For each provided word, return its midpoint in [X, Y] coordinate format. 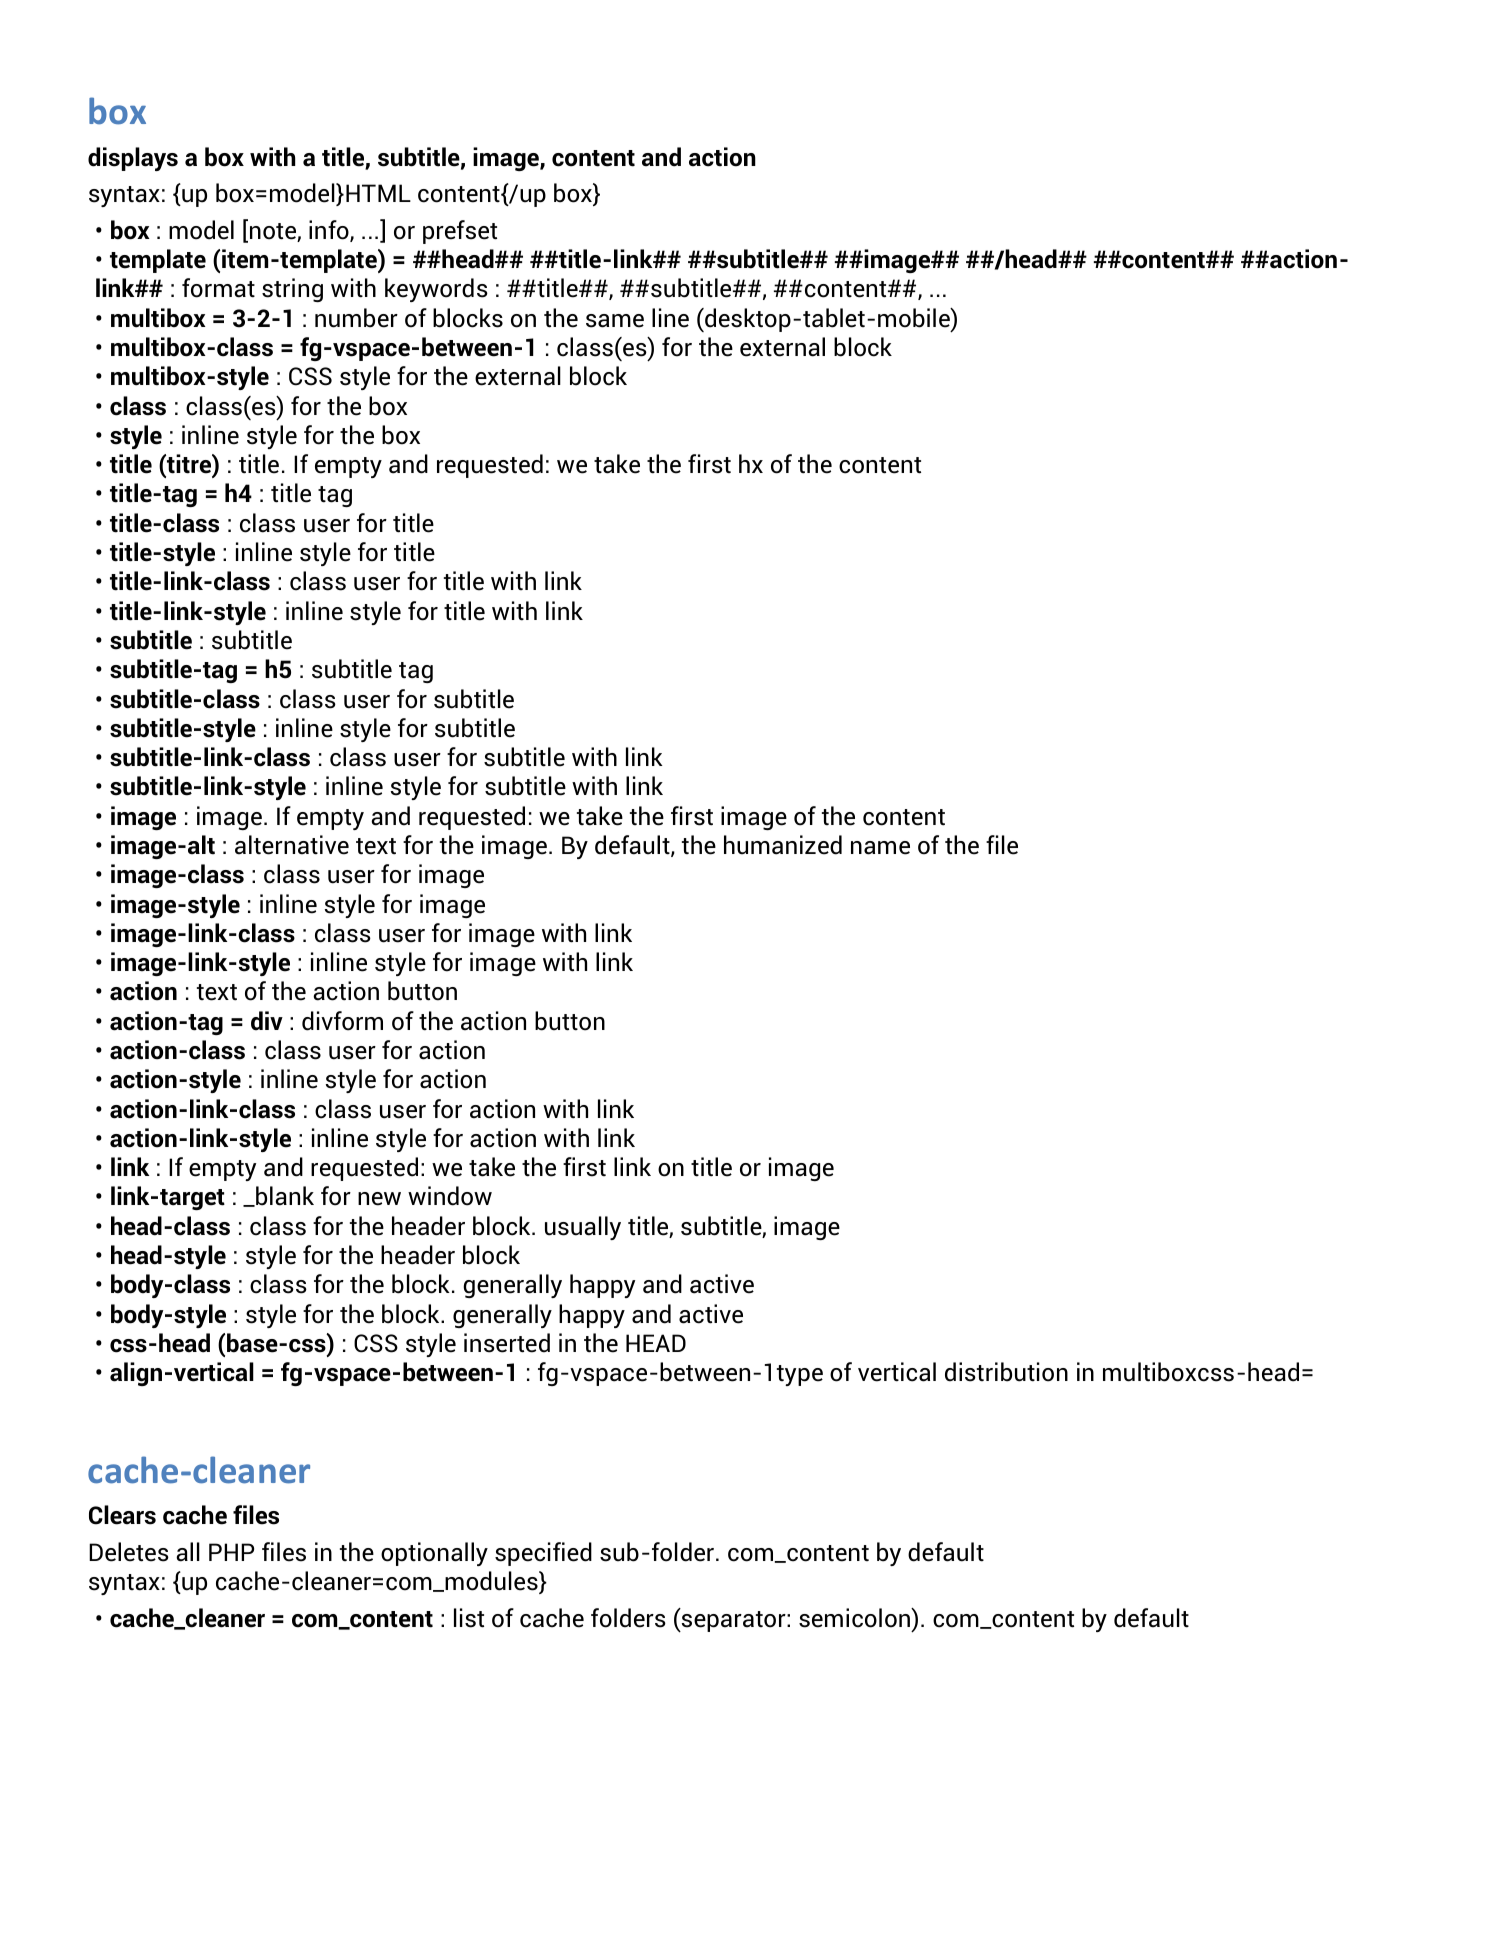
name [880, 848]
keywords [436, 290]
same [615, 321]
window [450, 1196]
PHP [231, 1552]
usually [583, 1228]
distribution [1006, 1372]
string [292, 290]
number [356, 318]
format [218, 288]
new [379, 1199]
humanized [783, 845]
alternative [292, 845]
